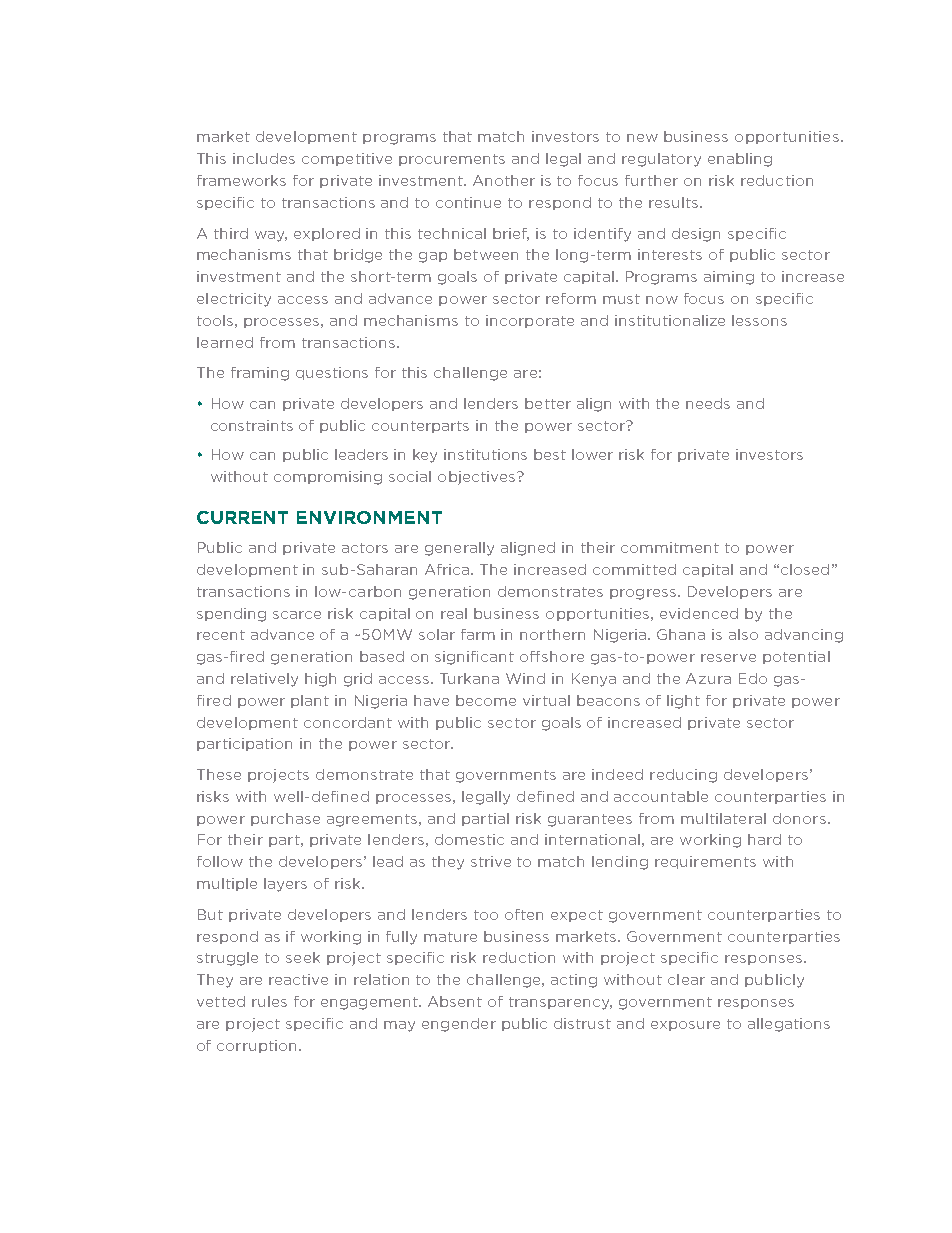 The image size is (952, 1233). What do you see at coordinates (504, 180) in the screenshot?
I see `Another` at bounding box center [504, 180].
